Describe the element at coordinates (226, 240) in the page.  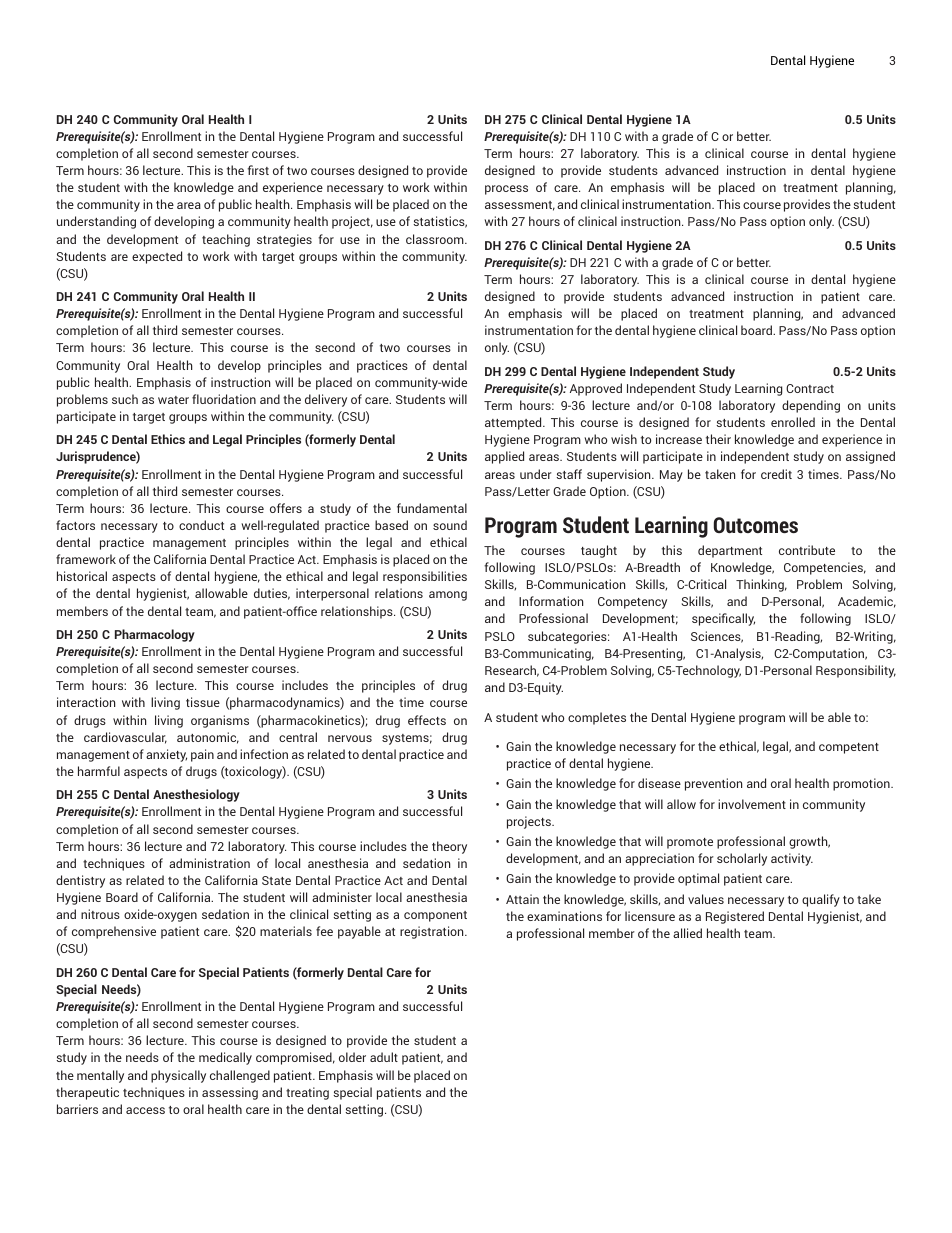
I see `teaching` at that location.
